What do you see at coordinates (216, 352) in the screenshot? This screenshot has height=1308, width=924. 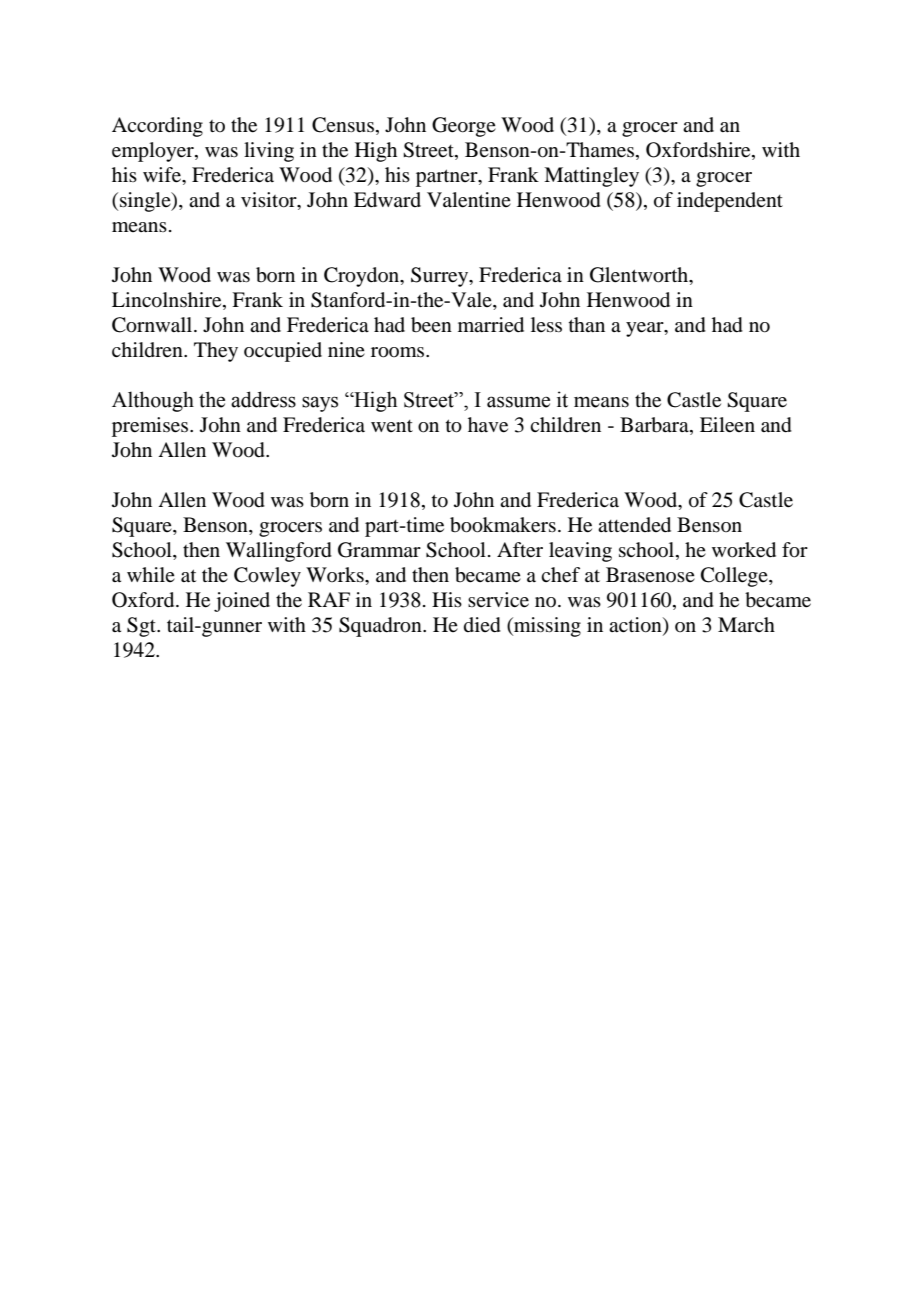 I see `They` at bounding box center [216, 352].
